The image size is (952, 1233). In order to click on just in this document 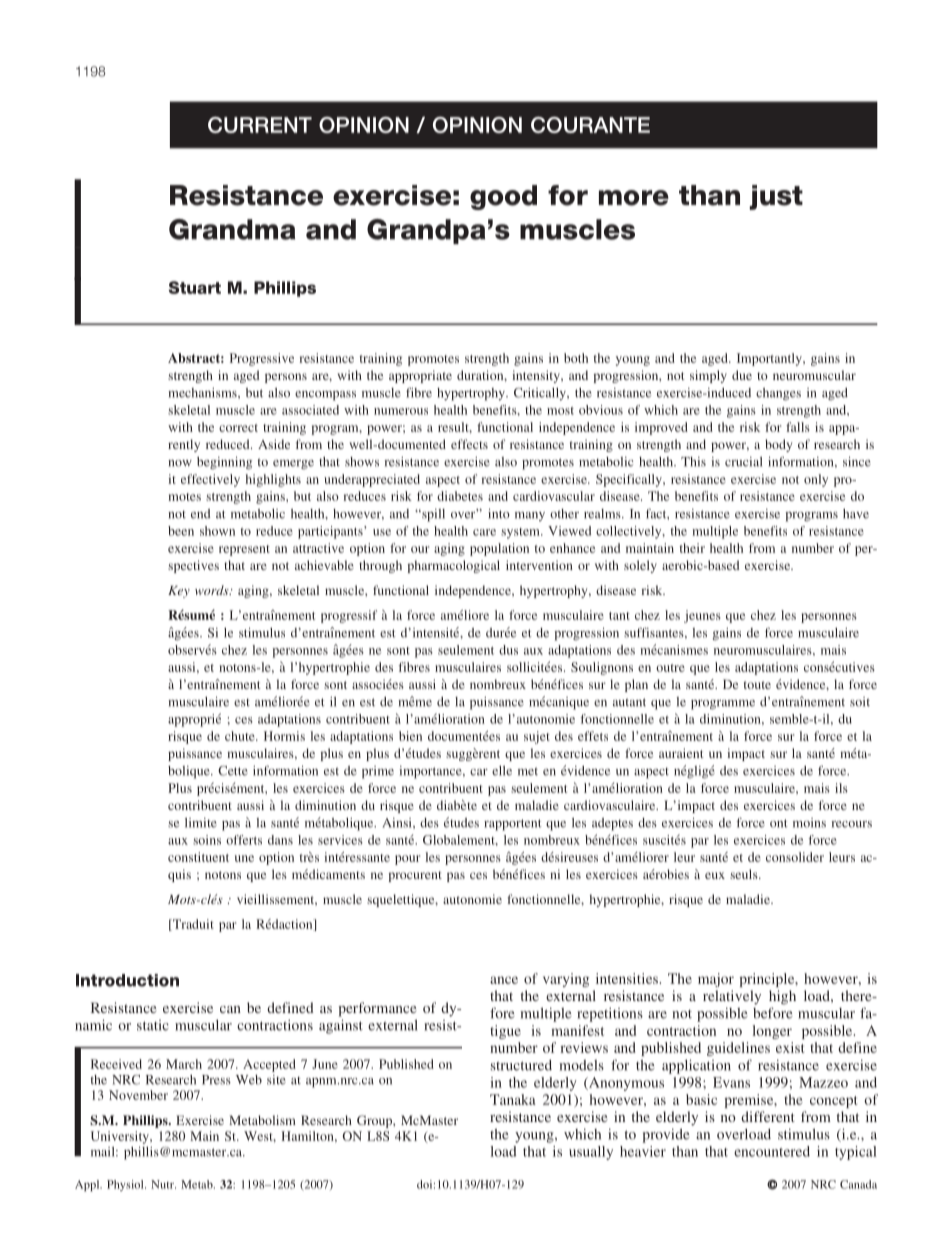, I will do `click(776, 197)`.
